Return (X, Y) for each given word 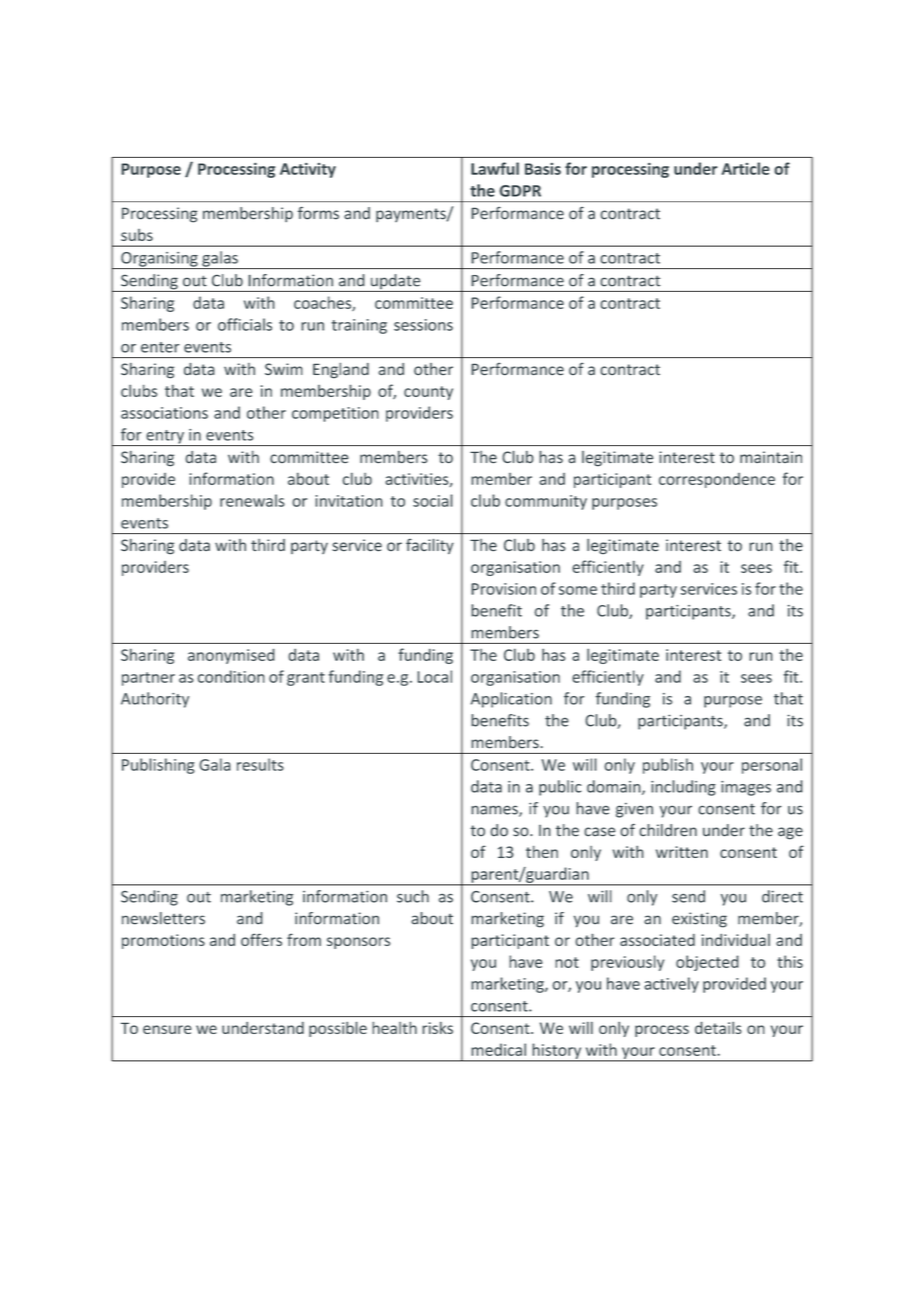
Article (746, 168)
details (718, 1027)
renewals (252, 500)
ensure (167, 1029)
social (433, 500)
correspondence (717, 480)
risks (437, 1028)
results (260, 764)
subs (137, 235)
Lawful (495, 168)
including (683, 788)
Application (511, 700)
